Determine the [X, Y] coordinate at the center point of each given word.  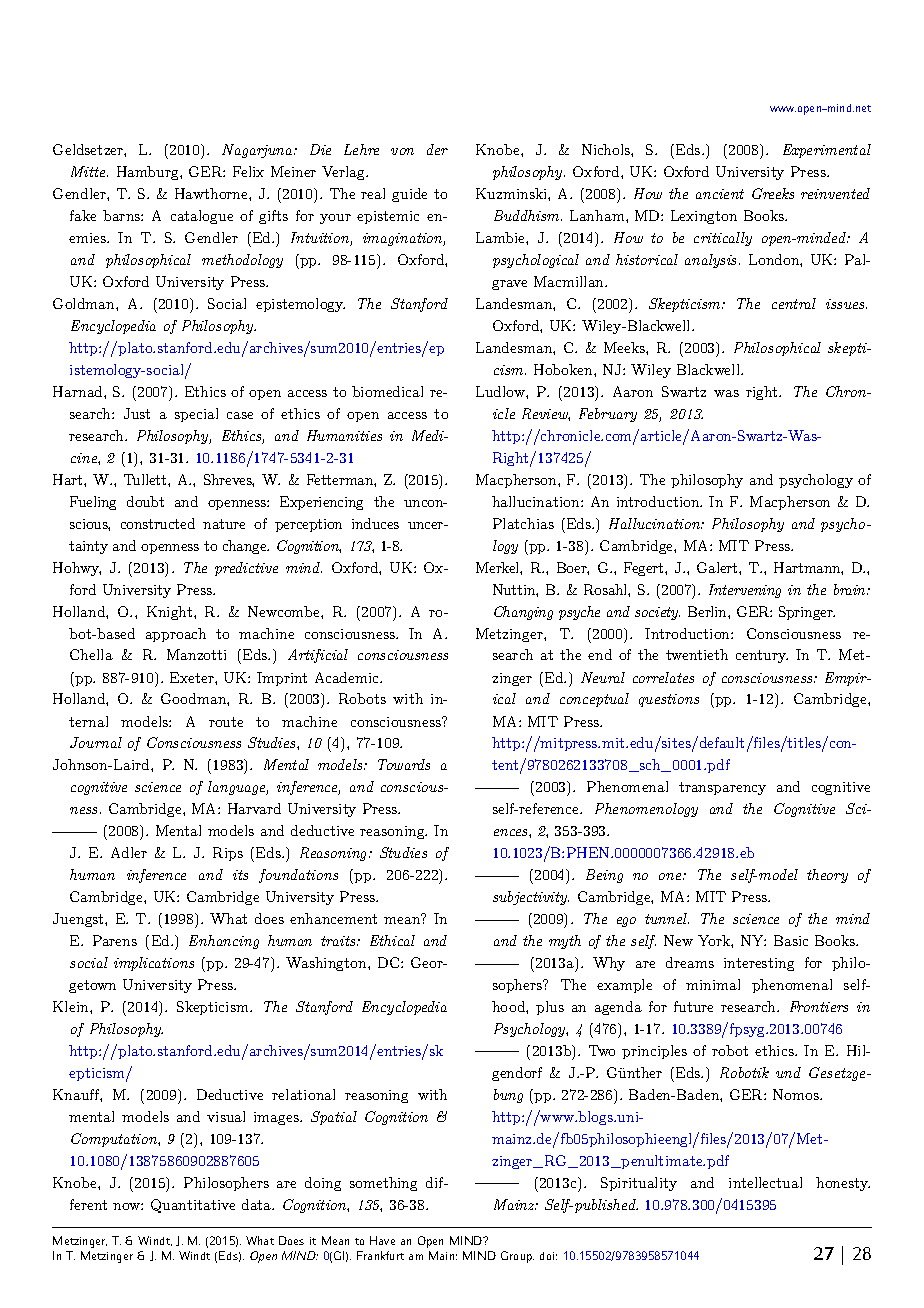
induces [375, 523]
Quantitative [193, 1206]
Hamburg [149, 173]
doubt [145, 501]
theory [827, 876]
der [437, 149]
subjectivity [531, 898]
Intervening [745, 591]
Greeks [773, 193]
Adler [129, 852]
